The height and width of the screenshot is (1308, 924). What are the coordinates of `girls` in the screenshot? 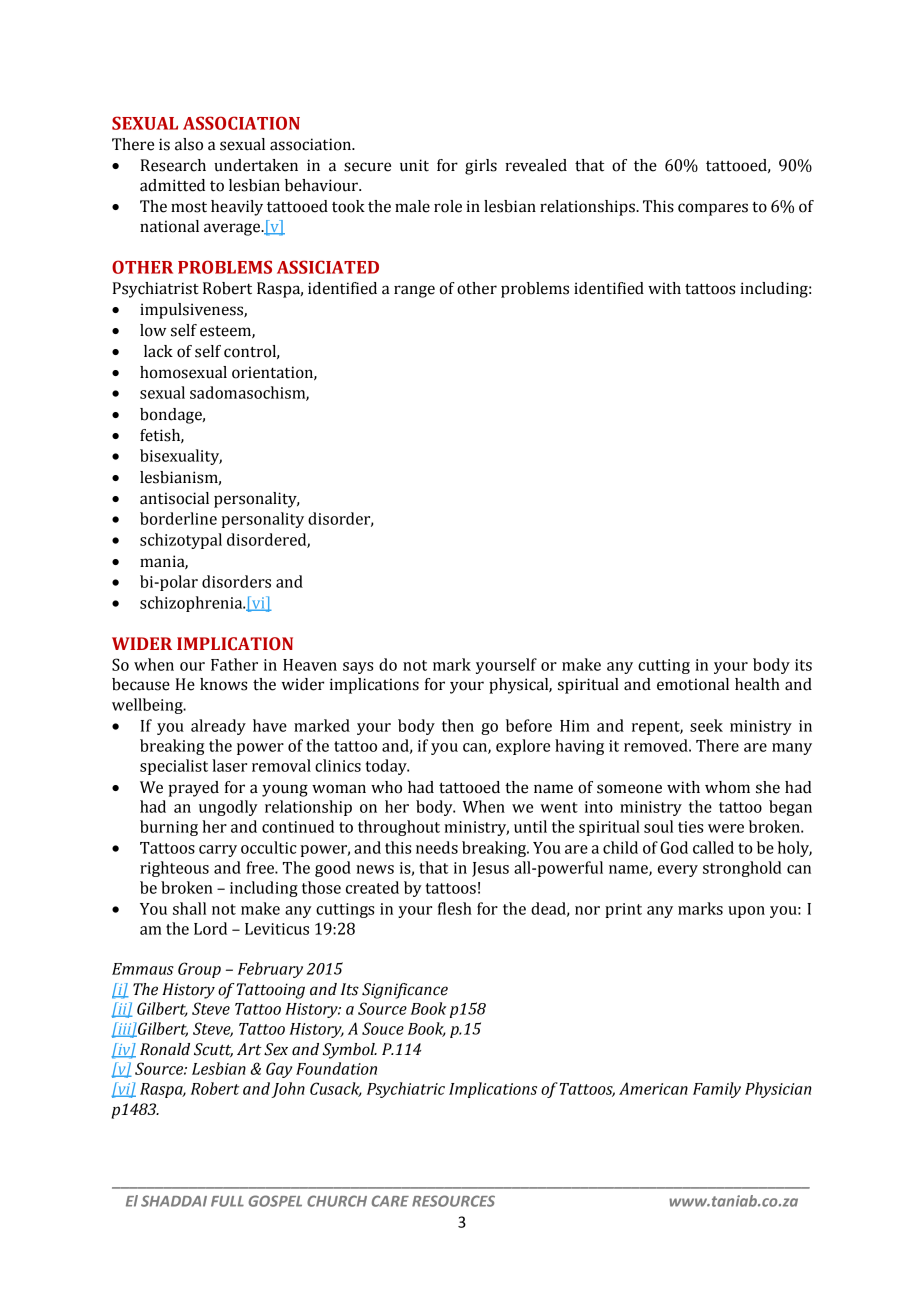 It's located at (481, 167).
